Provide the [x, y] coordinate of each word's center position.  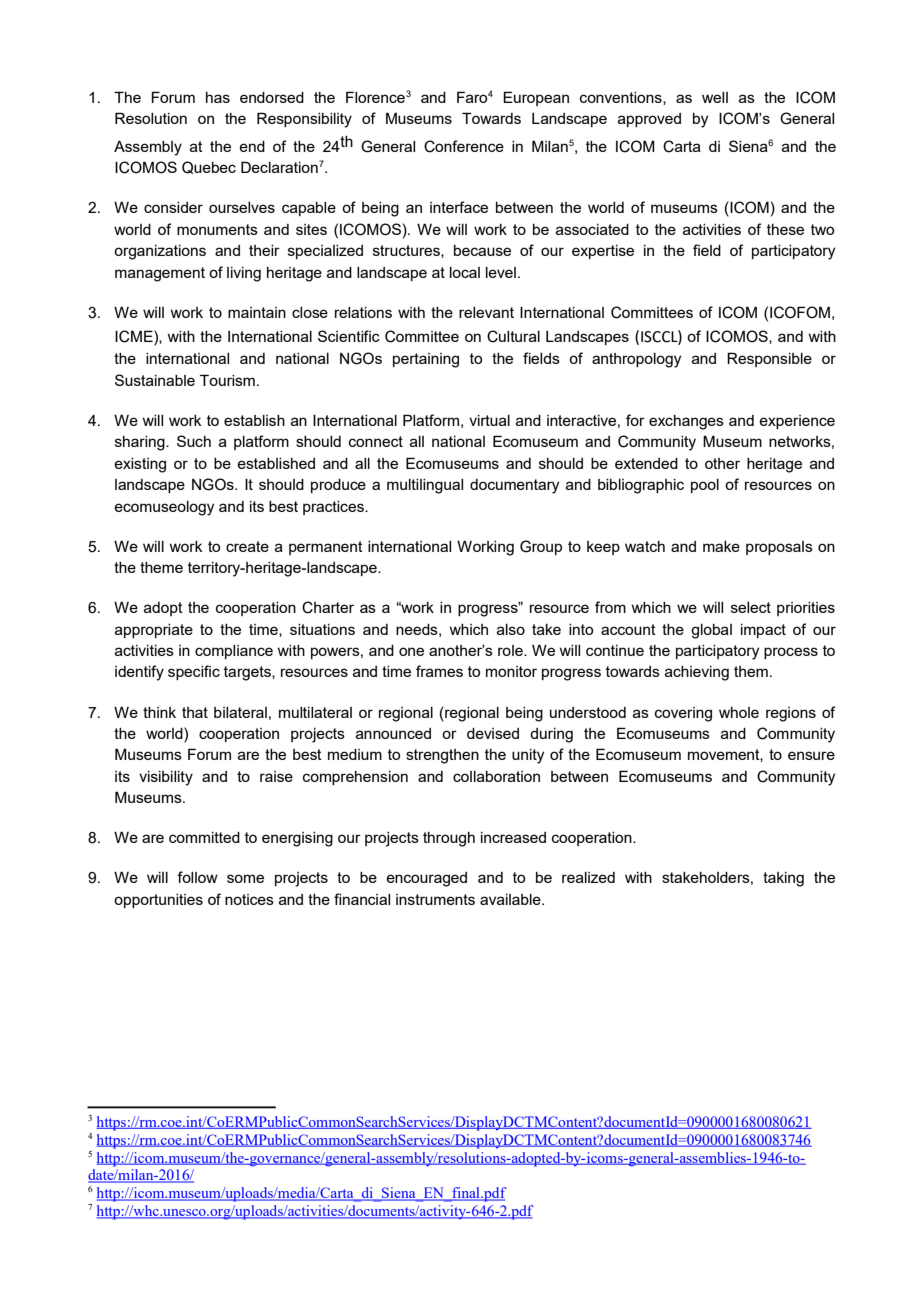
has [218, 97]
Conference [464, 146]
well [715, 97]
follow [197, 877]
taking [783, 879]
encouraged [426, 879]
